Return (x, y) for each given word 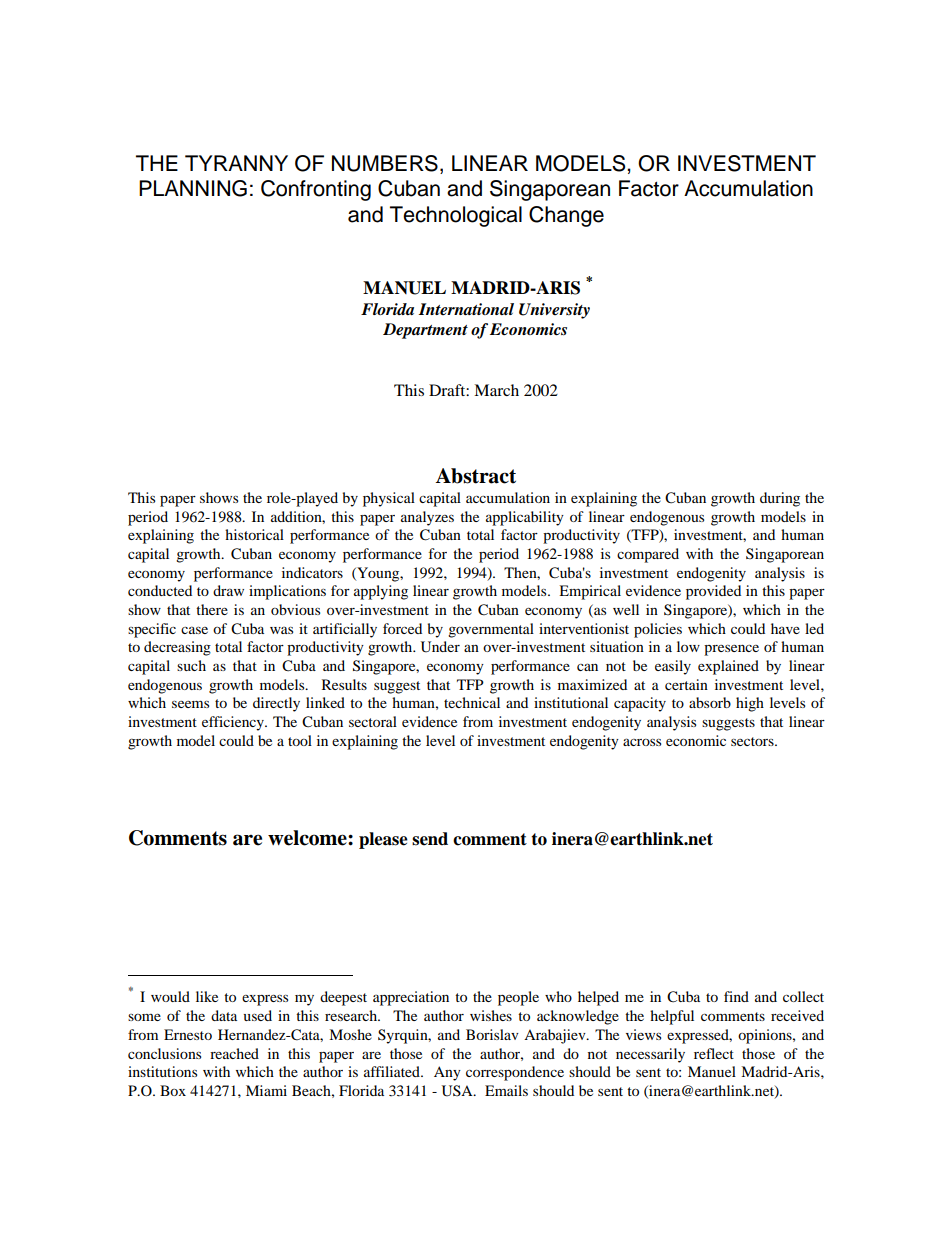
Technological (456, 216)
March (496, 390)
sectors (753, 741)
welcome (308, 838)
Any (447, 1073)
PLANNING (193, 188)
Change (566, 216)
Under (440, 647)
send (430, 839)
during (780, 499)
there (212, 609)
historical (254, 534)
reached (234, 1053)
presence (731, 650)
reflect (714, 1053)
